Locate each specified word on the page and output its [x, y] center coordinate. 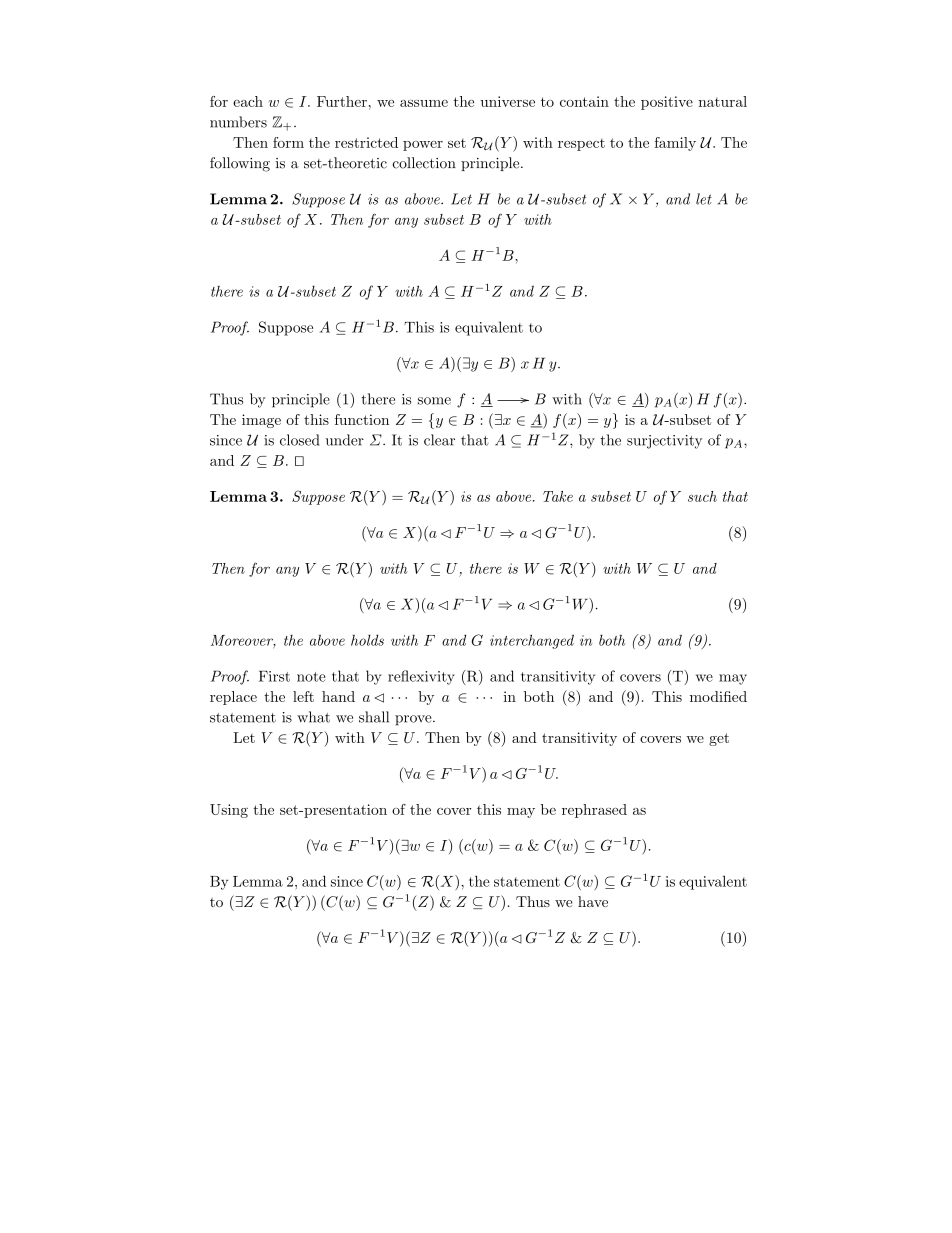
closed [299, 440]
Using [229, 811]
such [702, 496]
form [288, 142]
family [675, 144]
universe [507, 101]
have [593, 901]
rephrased [594, 811]
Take [558, 496]
